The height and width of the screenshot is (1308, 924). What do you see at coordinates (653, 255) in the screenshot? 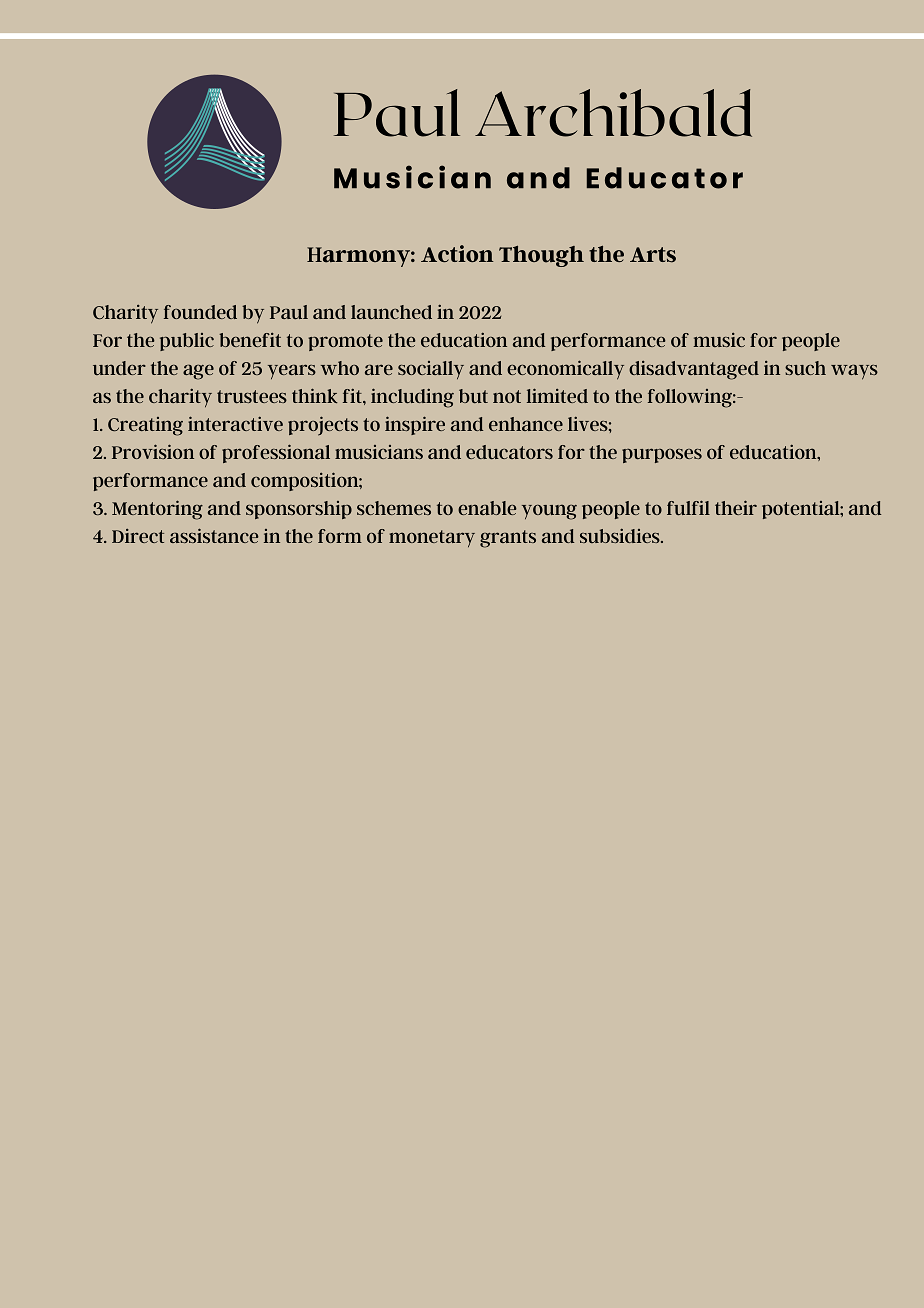
I see `Arts` at bounding box center [653, 255].
